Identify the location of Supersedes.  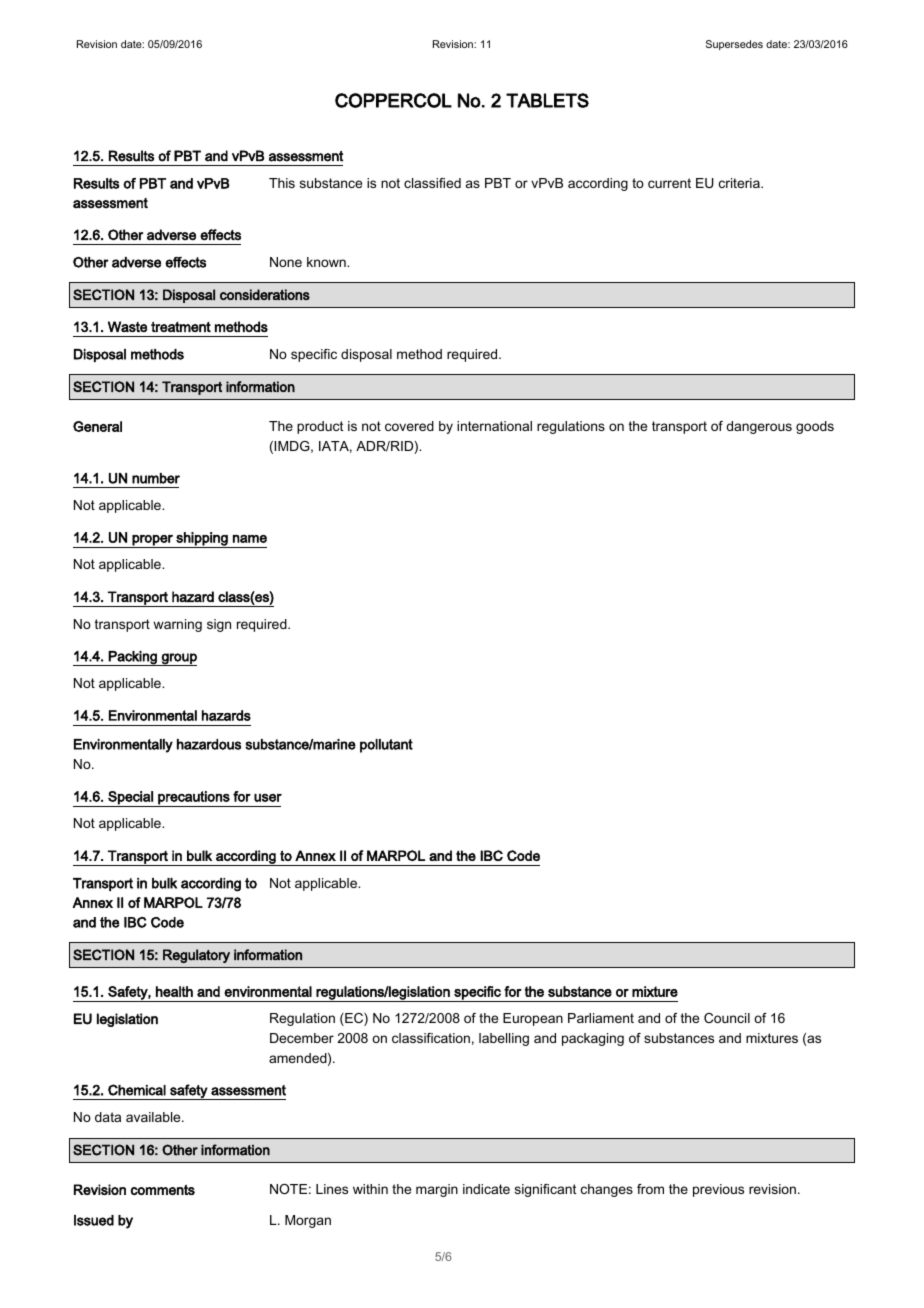
(734, 45).
